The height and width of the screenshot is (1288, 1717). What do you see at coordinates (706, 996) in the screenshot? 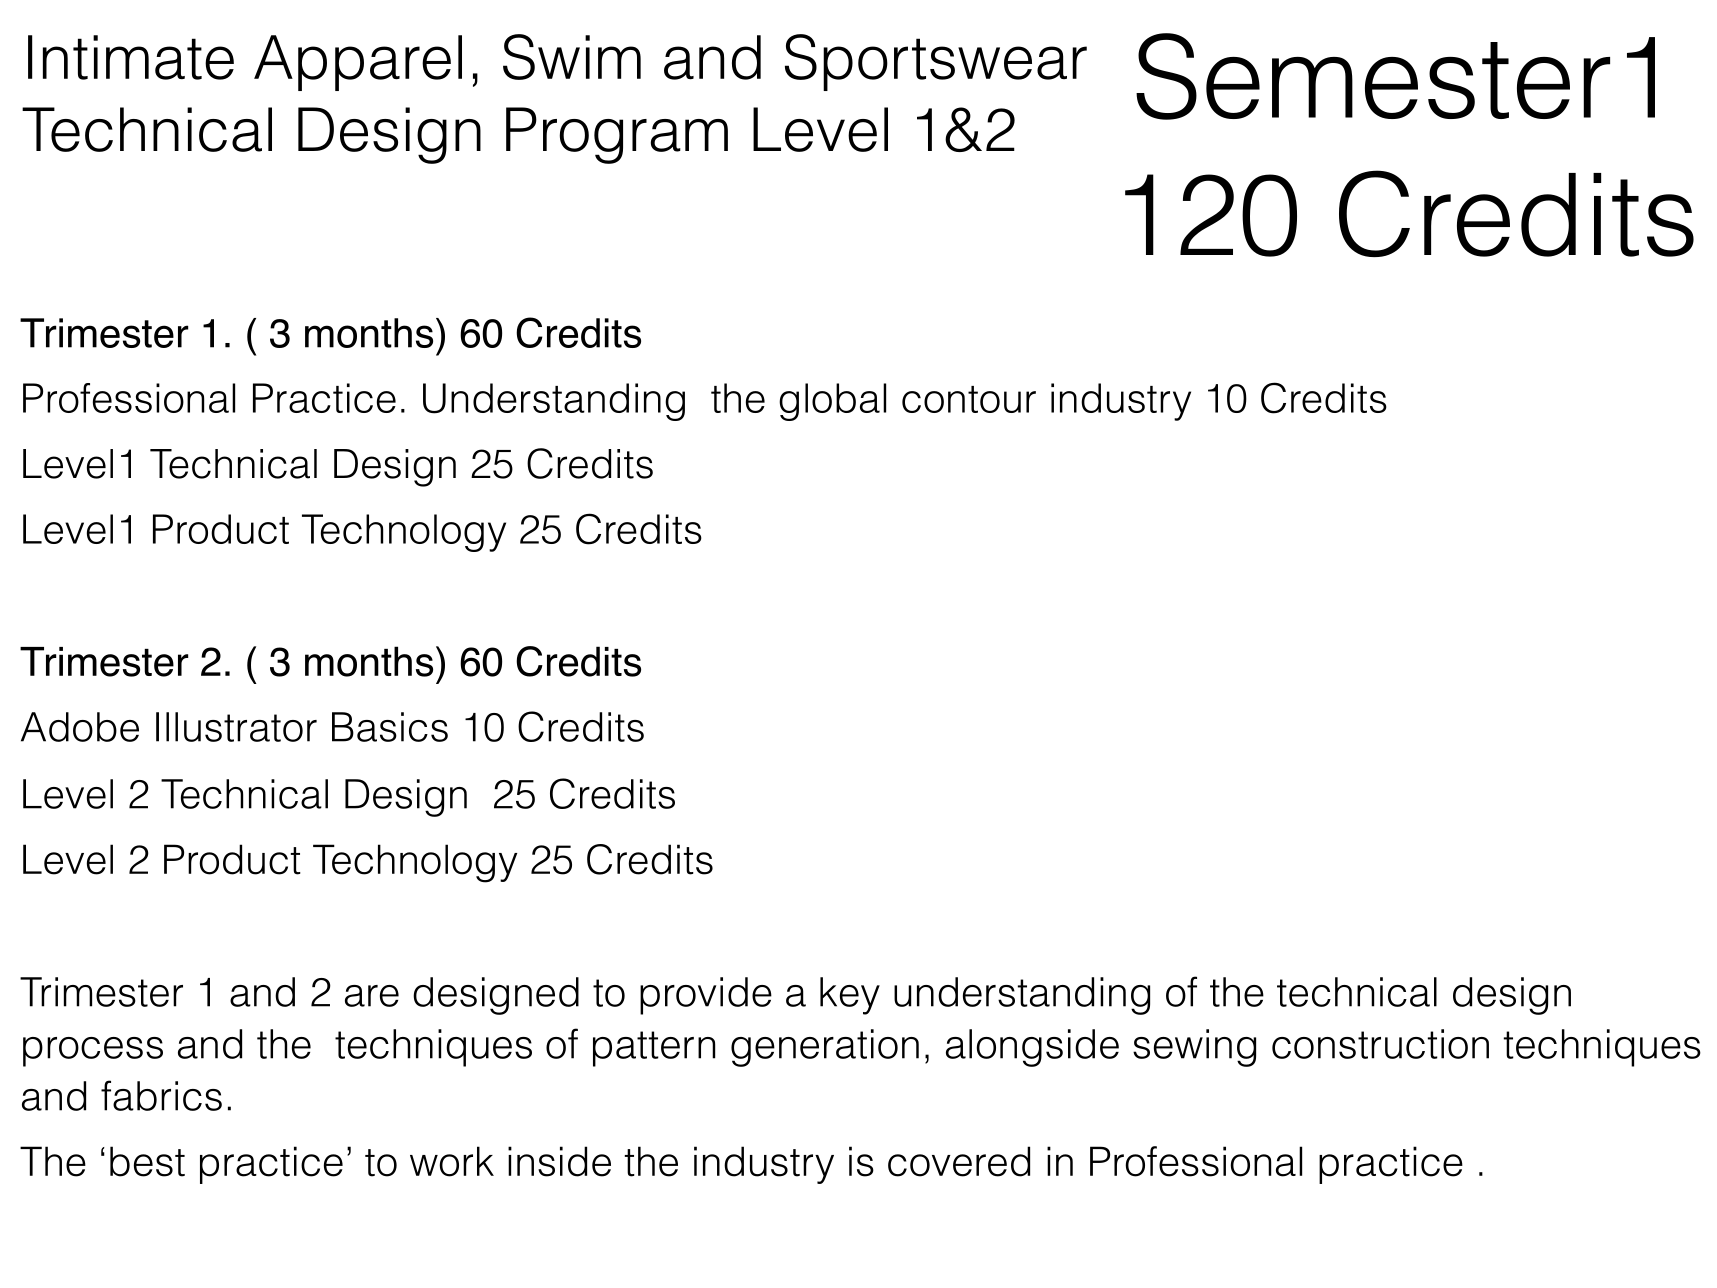
I see `provide` at bounding box center [706, 996].
